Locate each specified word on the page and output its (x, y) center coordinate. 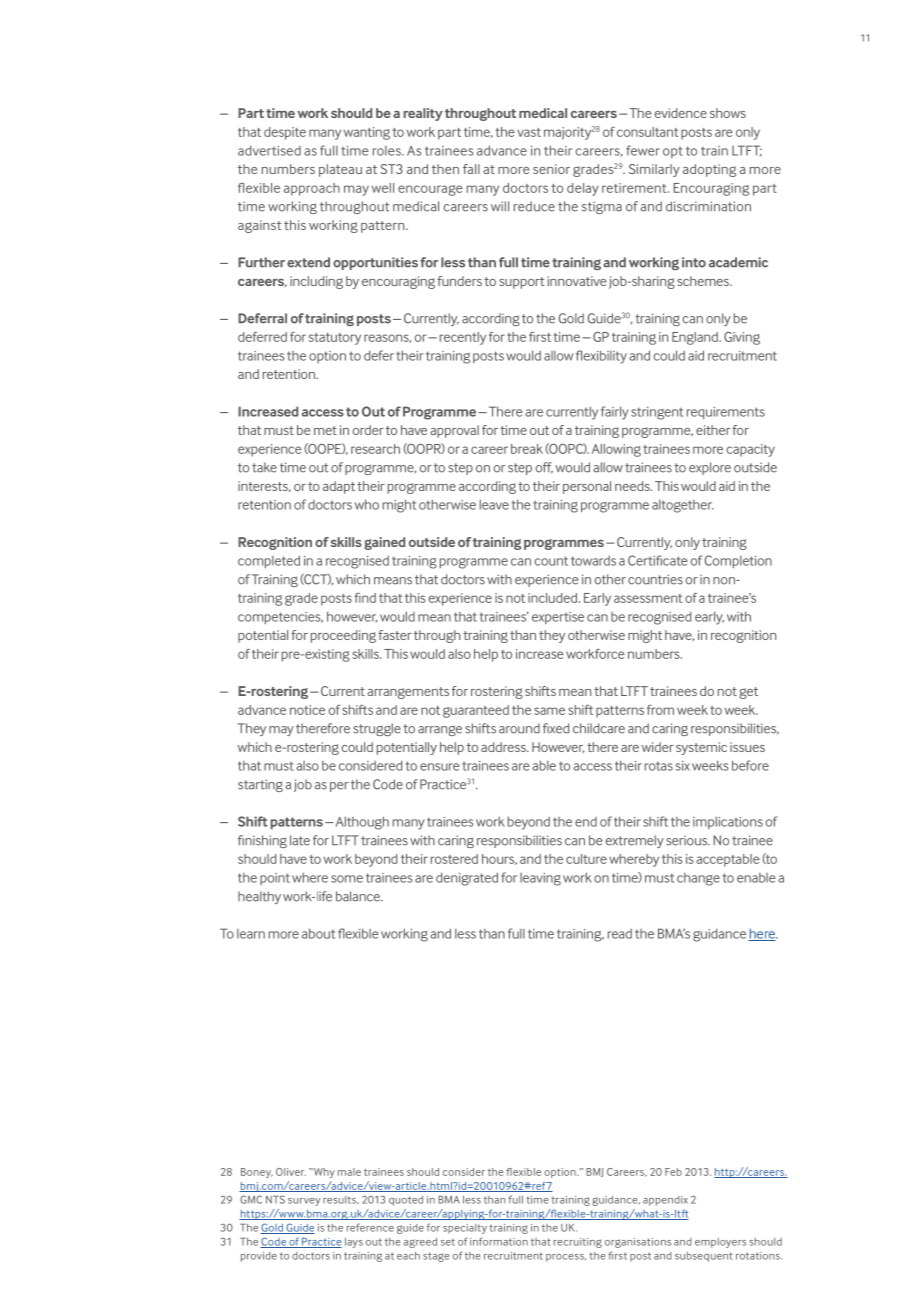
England (696, 338)
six (683, 766)
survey (304, 1202)
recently (463, 338)
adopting (709, 170)
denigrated (467, 879)
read (620, 934)
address (504, 747)
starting (260, 785)
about (318, 933)
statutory (335, 339)
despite (285, 133)
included (552, 598)
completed (269, 561)
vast (529, 132)
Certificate (658, 560)
